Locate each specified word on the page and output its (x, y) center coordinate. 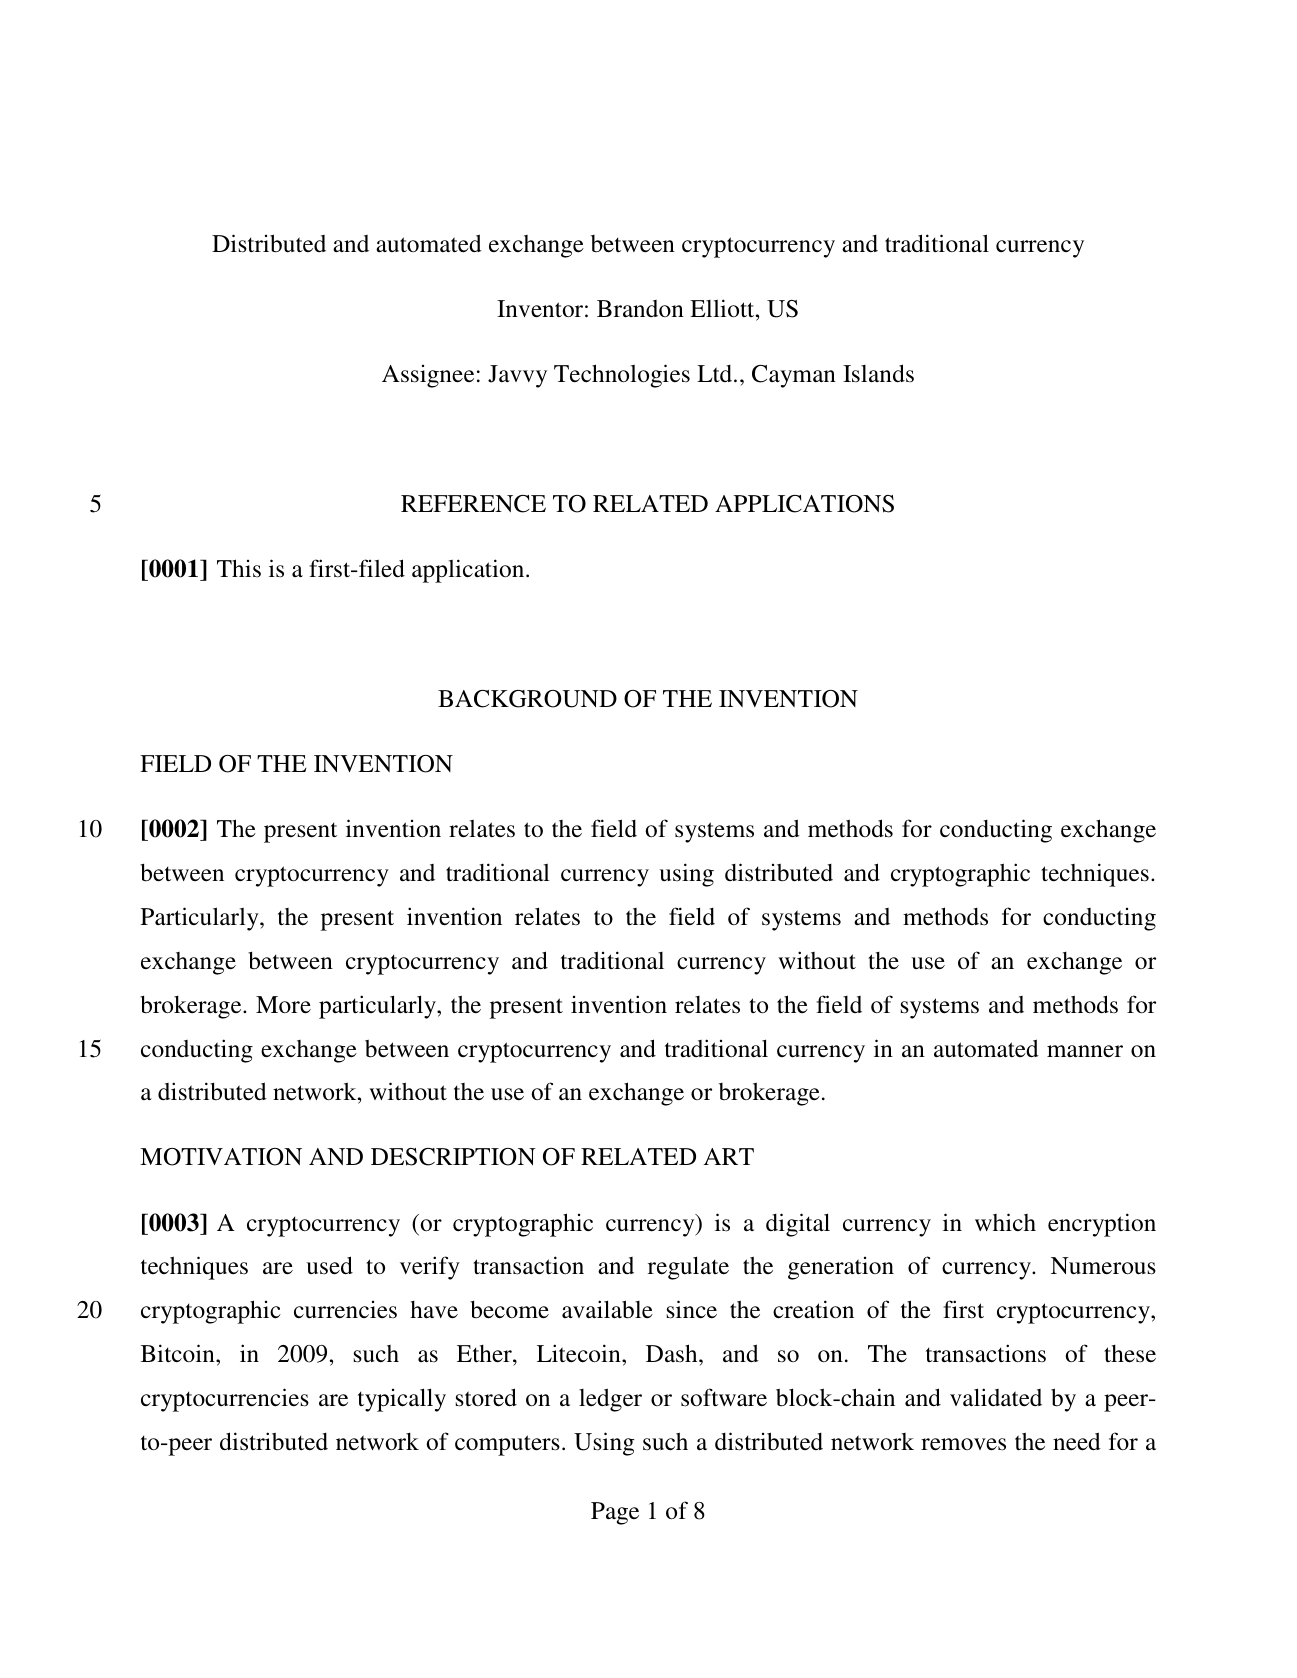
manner (1085, 1051)
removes (963, 1444)
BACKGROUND (527, 699)
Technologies (622, 376)
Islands (878, 373)
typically (402, 1400)
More (283, 1005)
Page (615, 1513)
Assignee (428, 376)
